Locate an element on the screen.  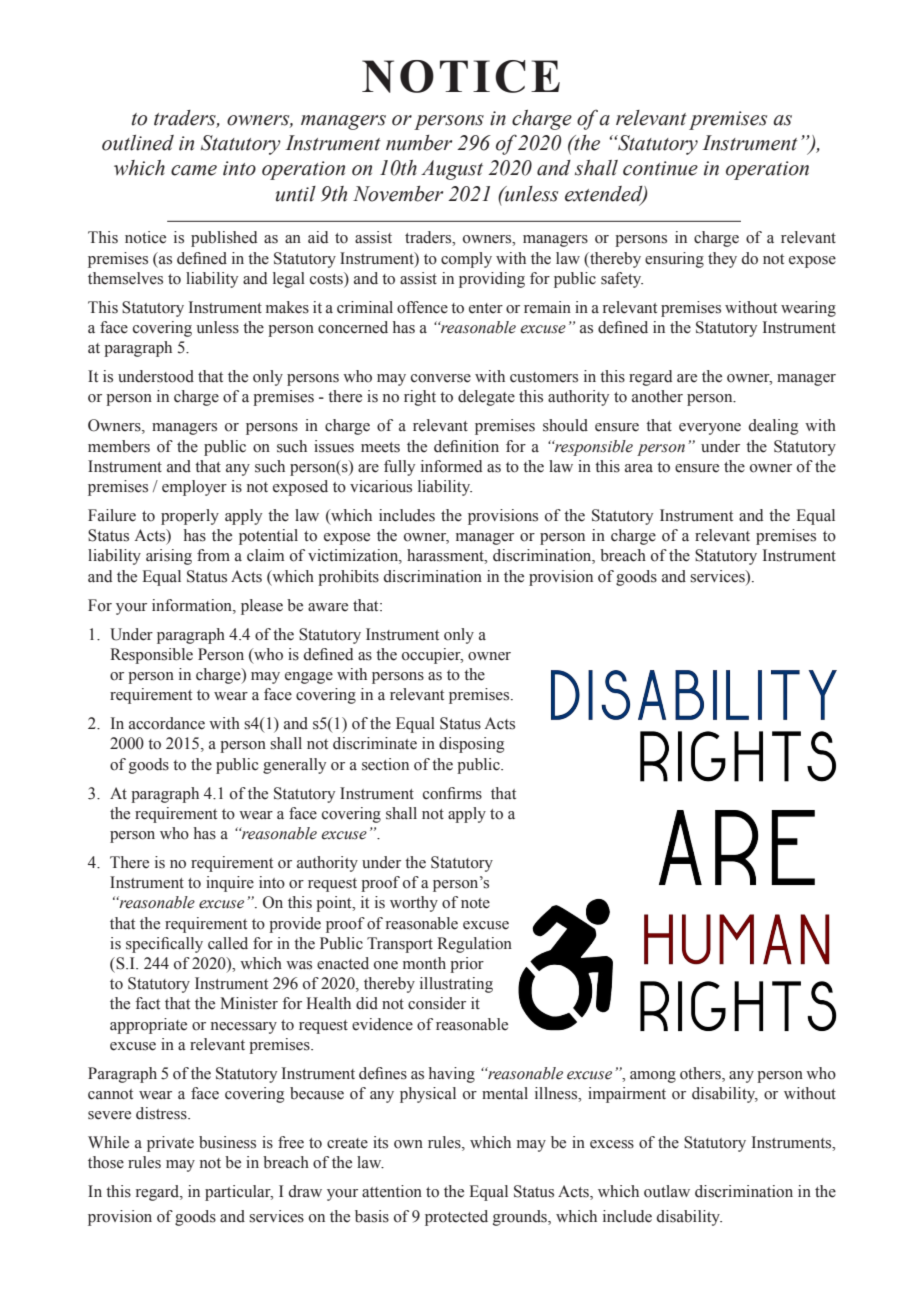
continue is located at coordinates (660, 168).
